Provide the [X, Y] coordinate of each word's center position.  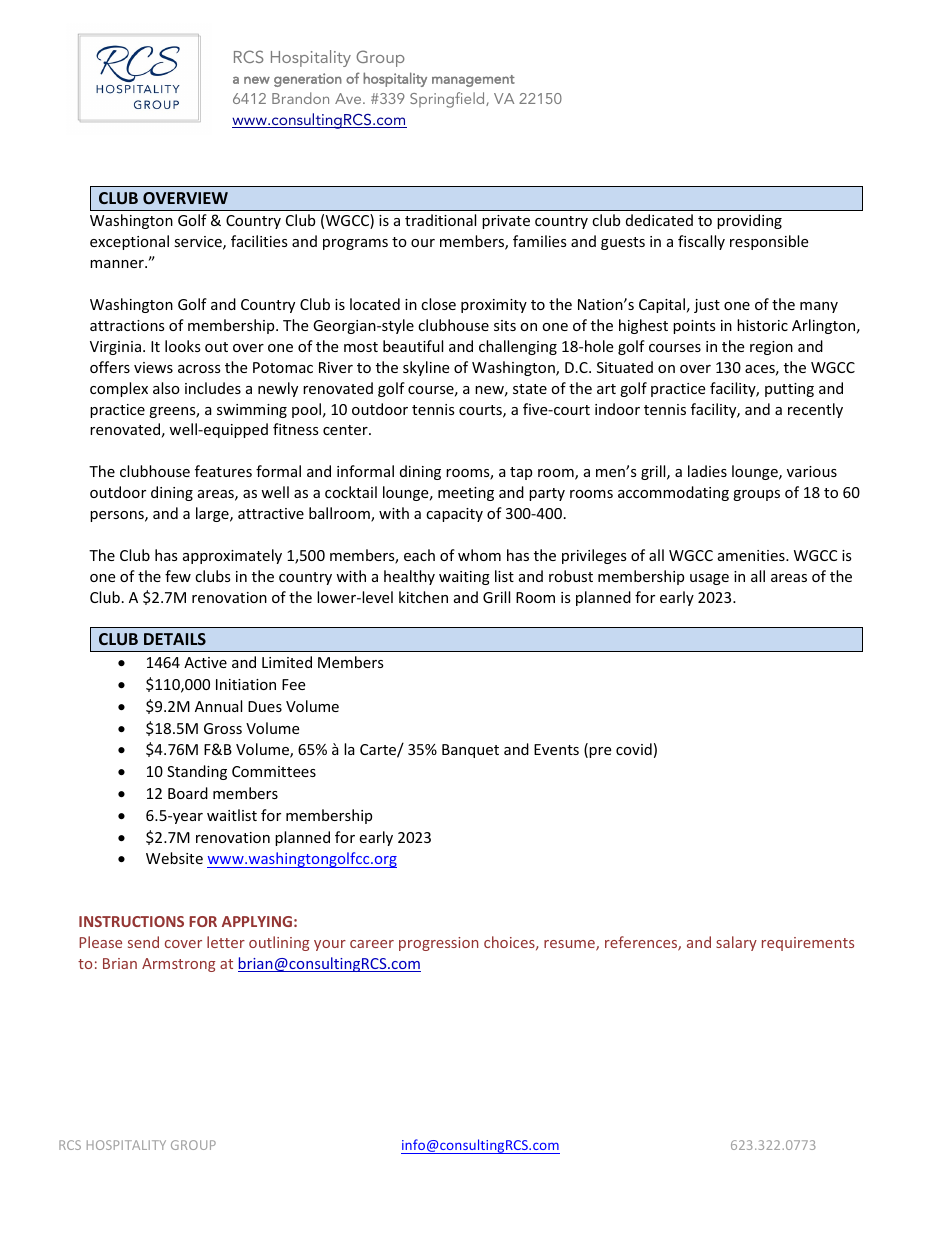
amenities [752, 555]
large [213, 514]
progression [438, 944]
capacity [454, 515]
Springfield [448, 100]
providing [749, 221]
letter [226, 942]
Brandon [300, 98]
